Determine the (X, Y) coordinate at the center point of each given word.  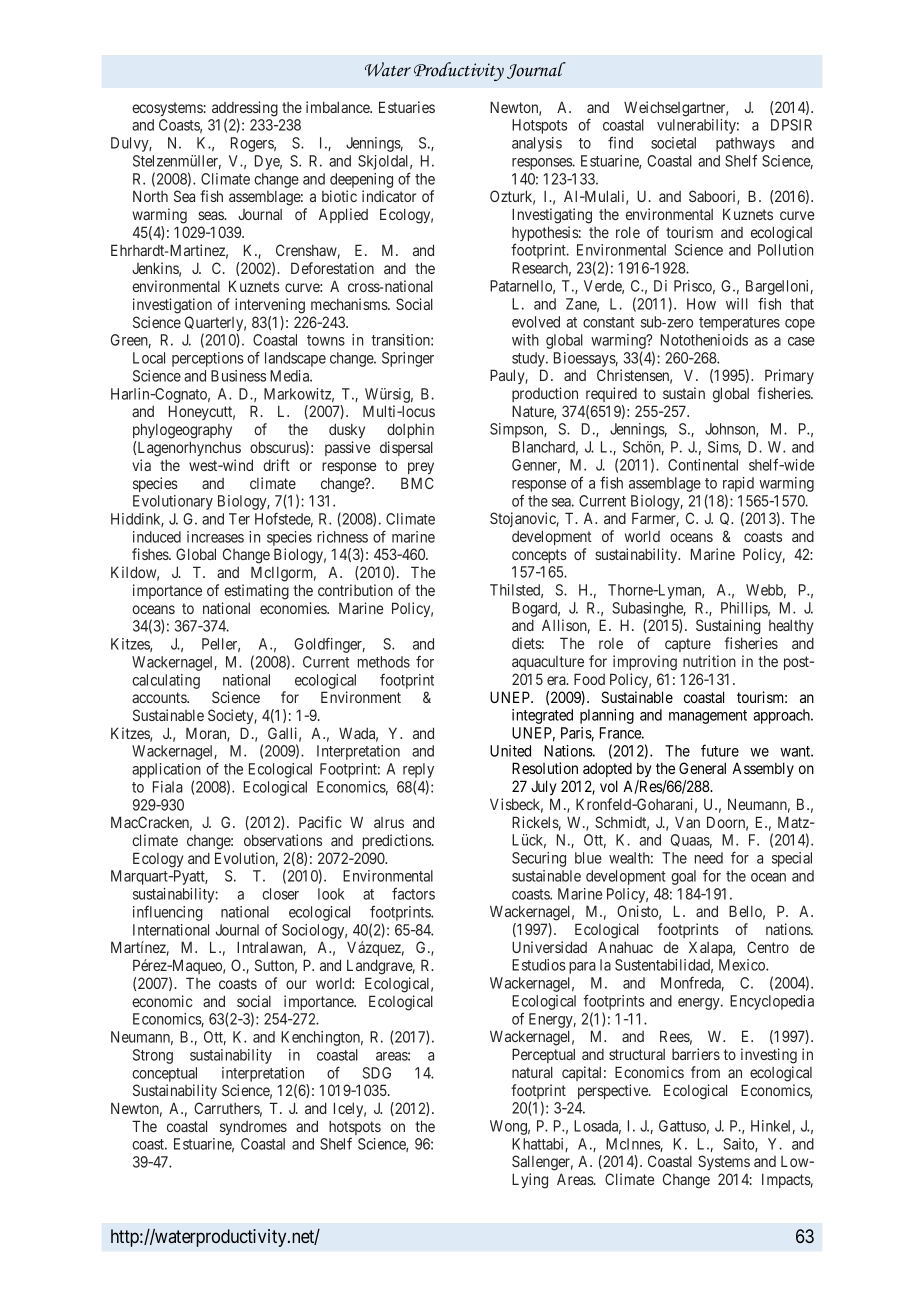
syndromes (253, 1128)
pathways (745, 146)
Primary (789, 376)
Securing (539, 859)
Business (238, 376)
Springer (408, 359)
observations (283, 840)
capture (688, 645)
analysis (537, 144)
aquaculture (548, 663)
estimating (256, 592)
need (709, 858)
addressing (245, 110)
